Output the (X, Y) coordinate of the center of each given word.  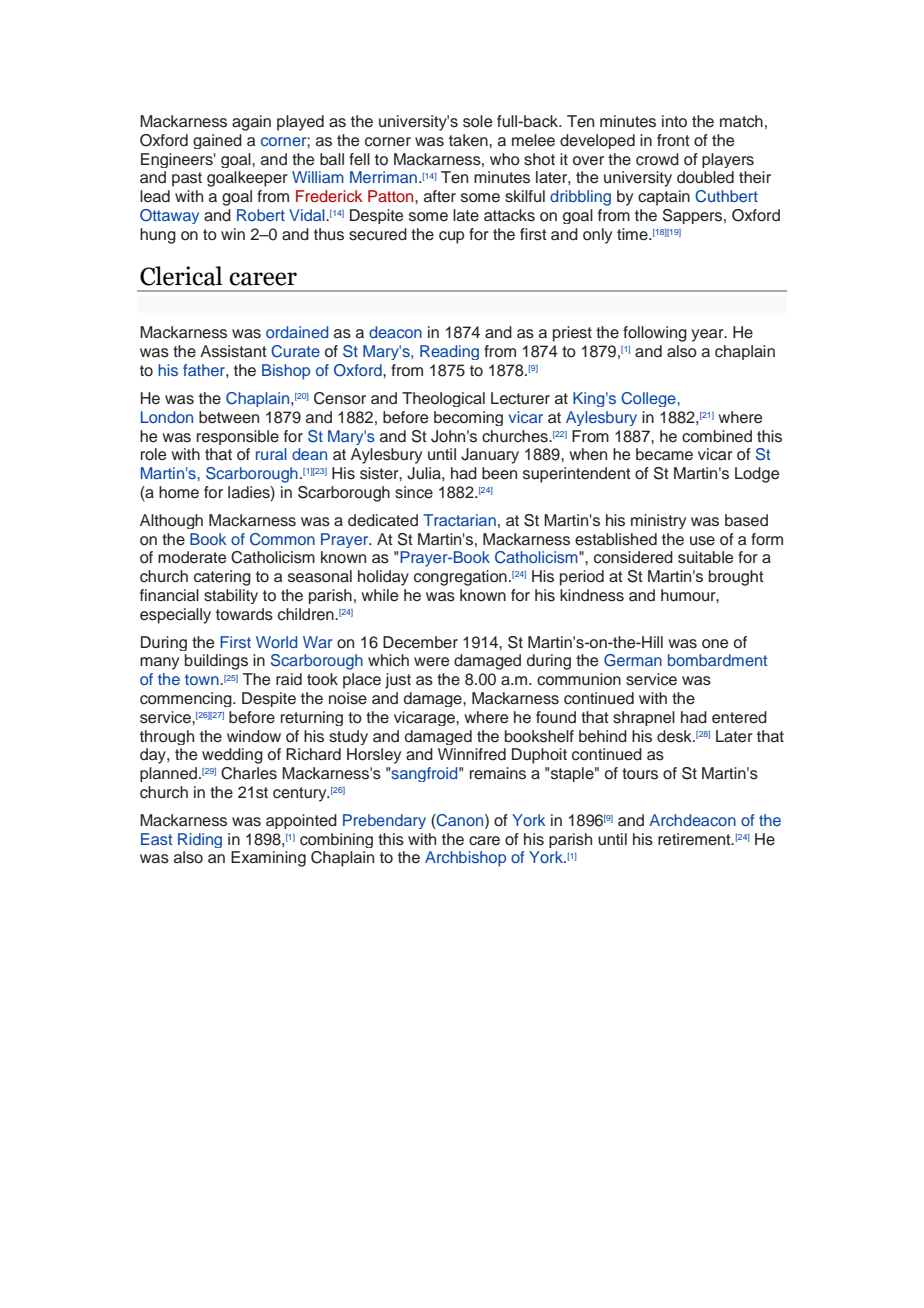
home (179, 492)
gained (217, 141)
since (414, 492)
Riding (200, 840)
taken (469, 140)
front (673, 140)
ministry (658, 521)
